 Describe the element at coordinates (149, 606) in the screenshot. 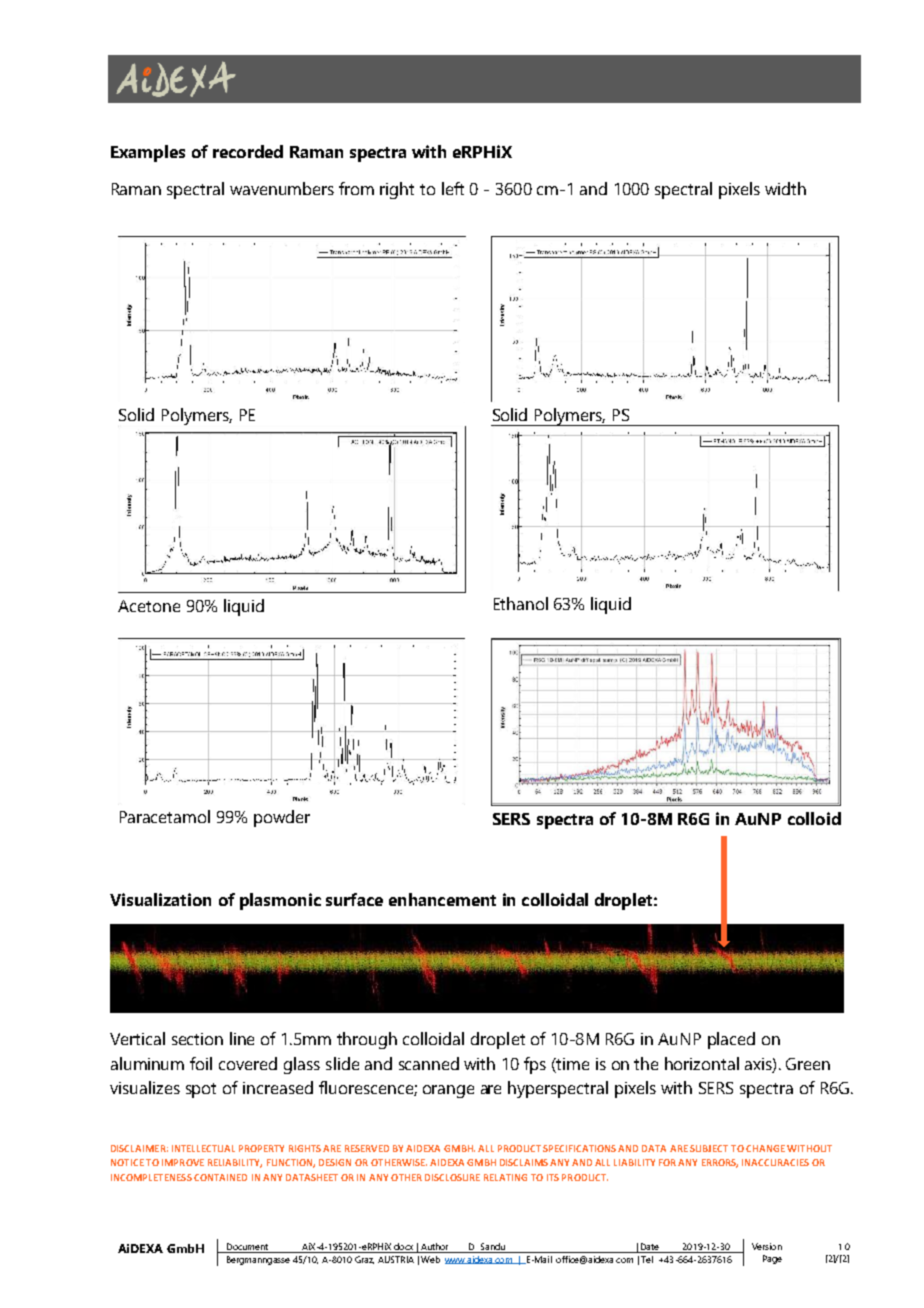

I see `Acetone` at that location.
